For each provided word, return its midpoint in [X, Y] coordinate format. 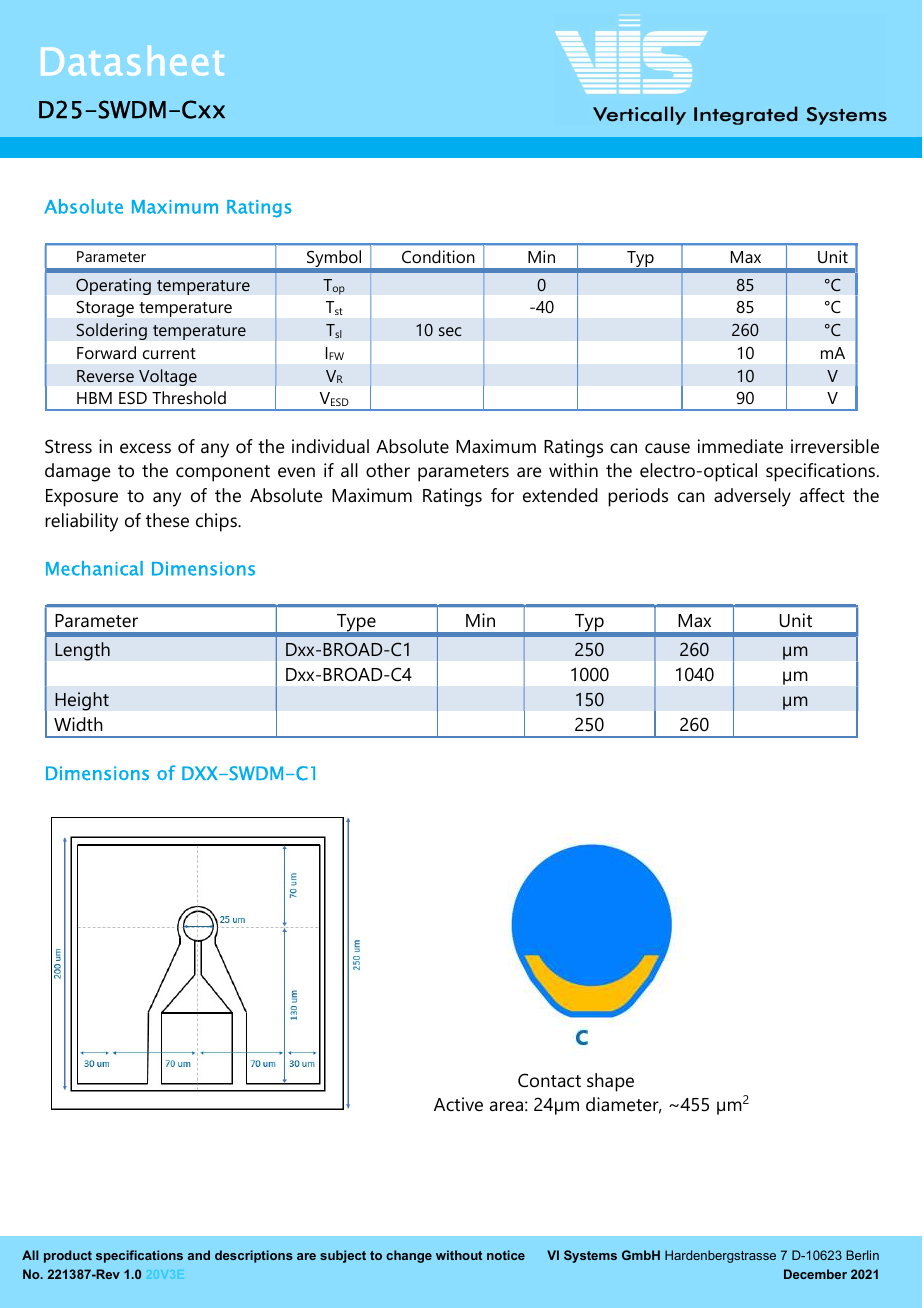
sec [450, 331]
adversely [752, 497]
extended [560, 495]
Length [82, 651]
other [388, 470]
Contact [549, 1080]
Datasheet [132, 60]
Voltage [168, 377]
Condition [438, 256]
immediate [740, 446]
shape [610, 1082]
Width [78, 724]
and [199, 1255]
